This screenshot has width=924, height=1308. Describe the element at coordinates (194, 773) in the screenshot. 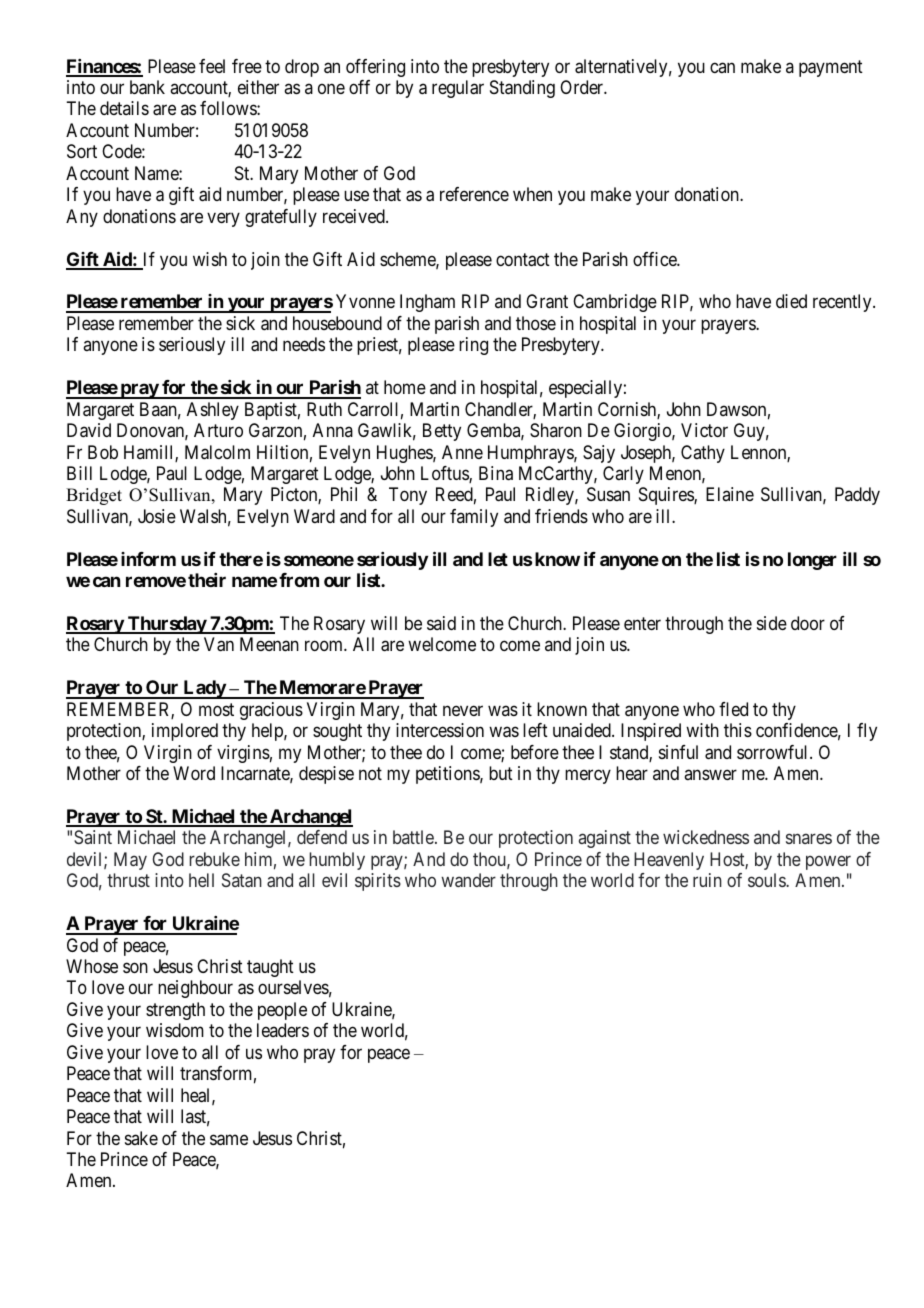

I see `Word` at that location.
